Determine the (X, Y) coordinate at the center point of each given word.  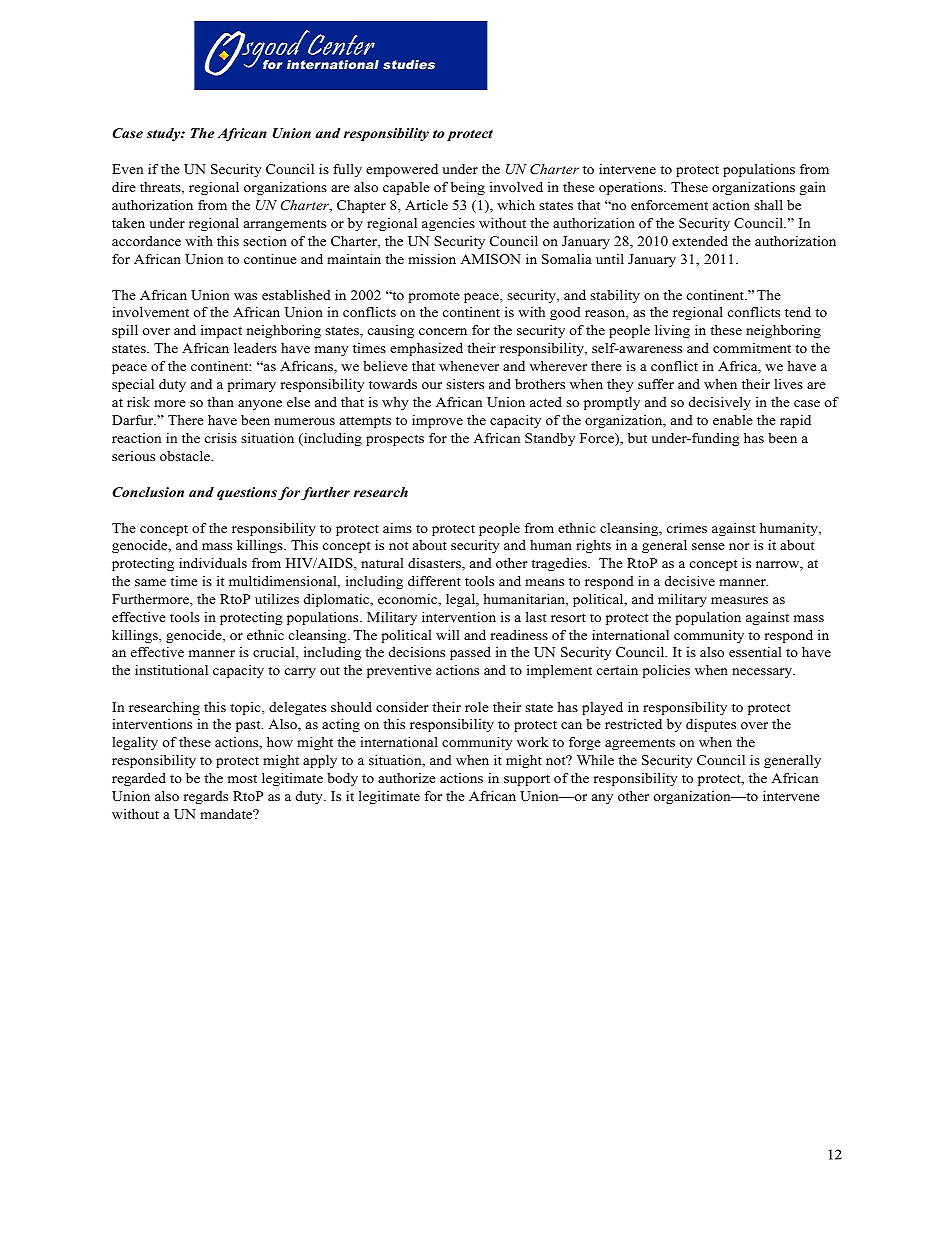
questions (247, 493)
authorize (407, 778)
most (242, 778)
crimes (687, 528)
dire (124, 187)
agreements (640, 744)
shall (768, 205)
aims (397, 528)
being (468, 188)
